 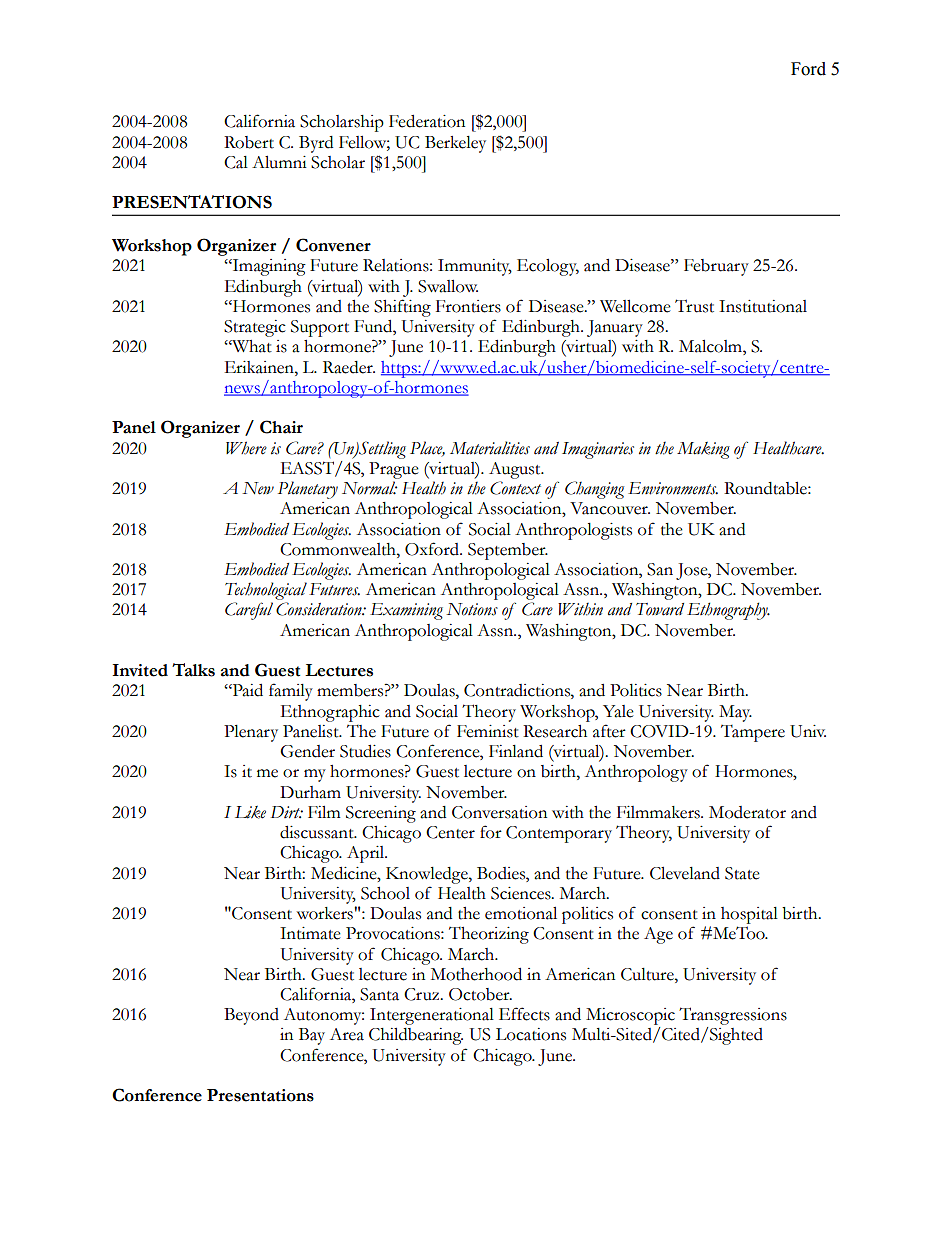 I want to click on Notions, so click(x=472, y=609).
